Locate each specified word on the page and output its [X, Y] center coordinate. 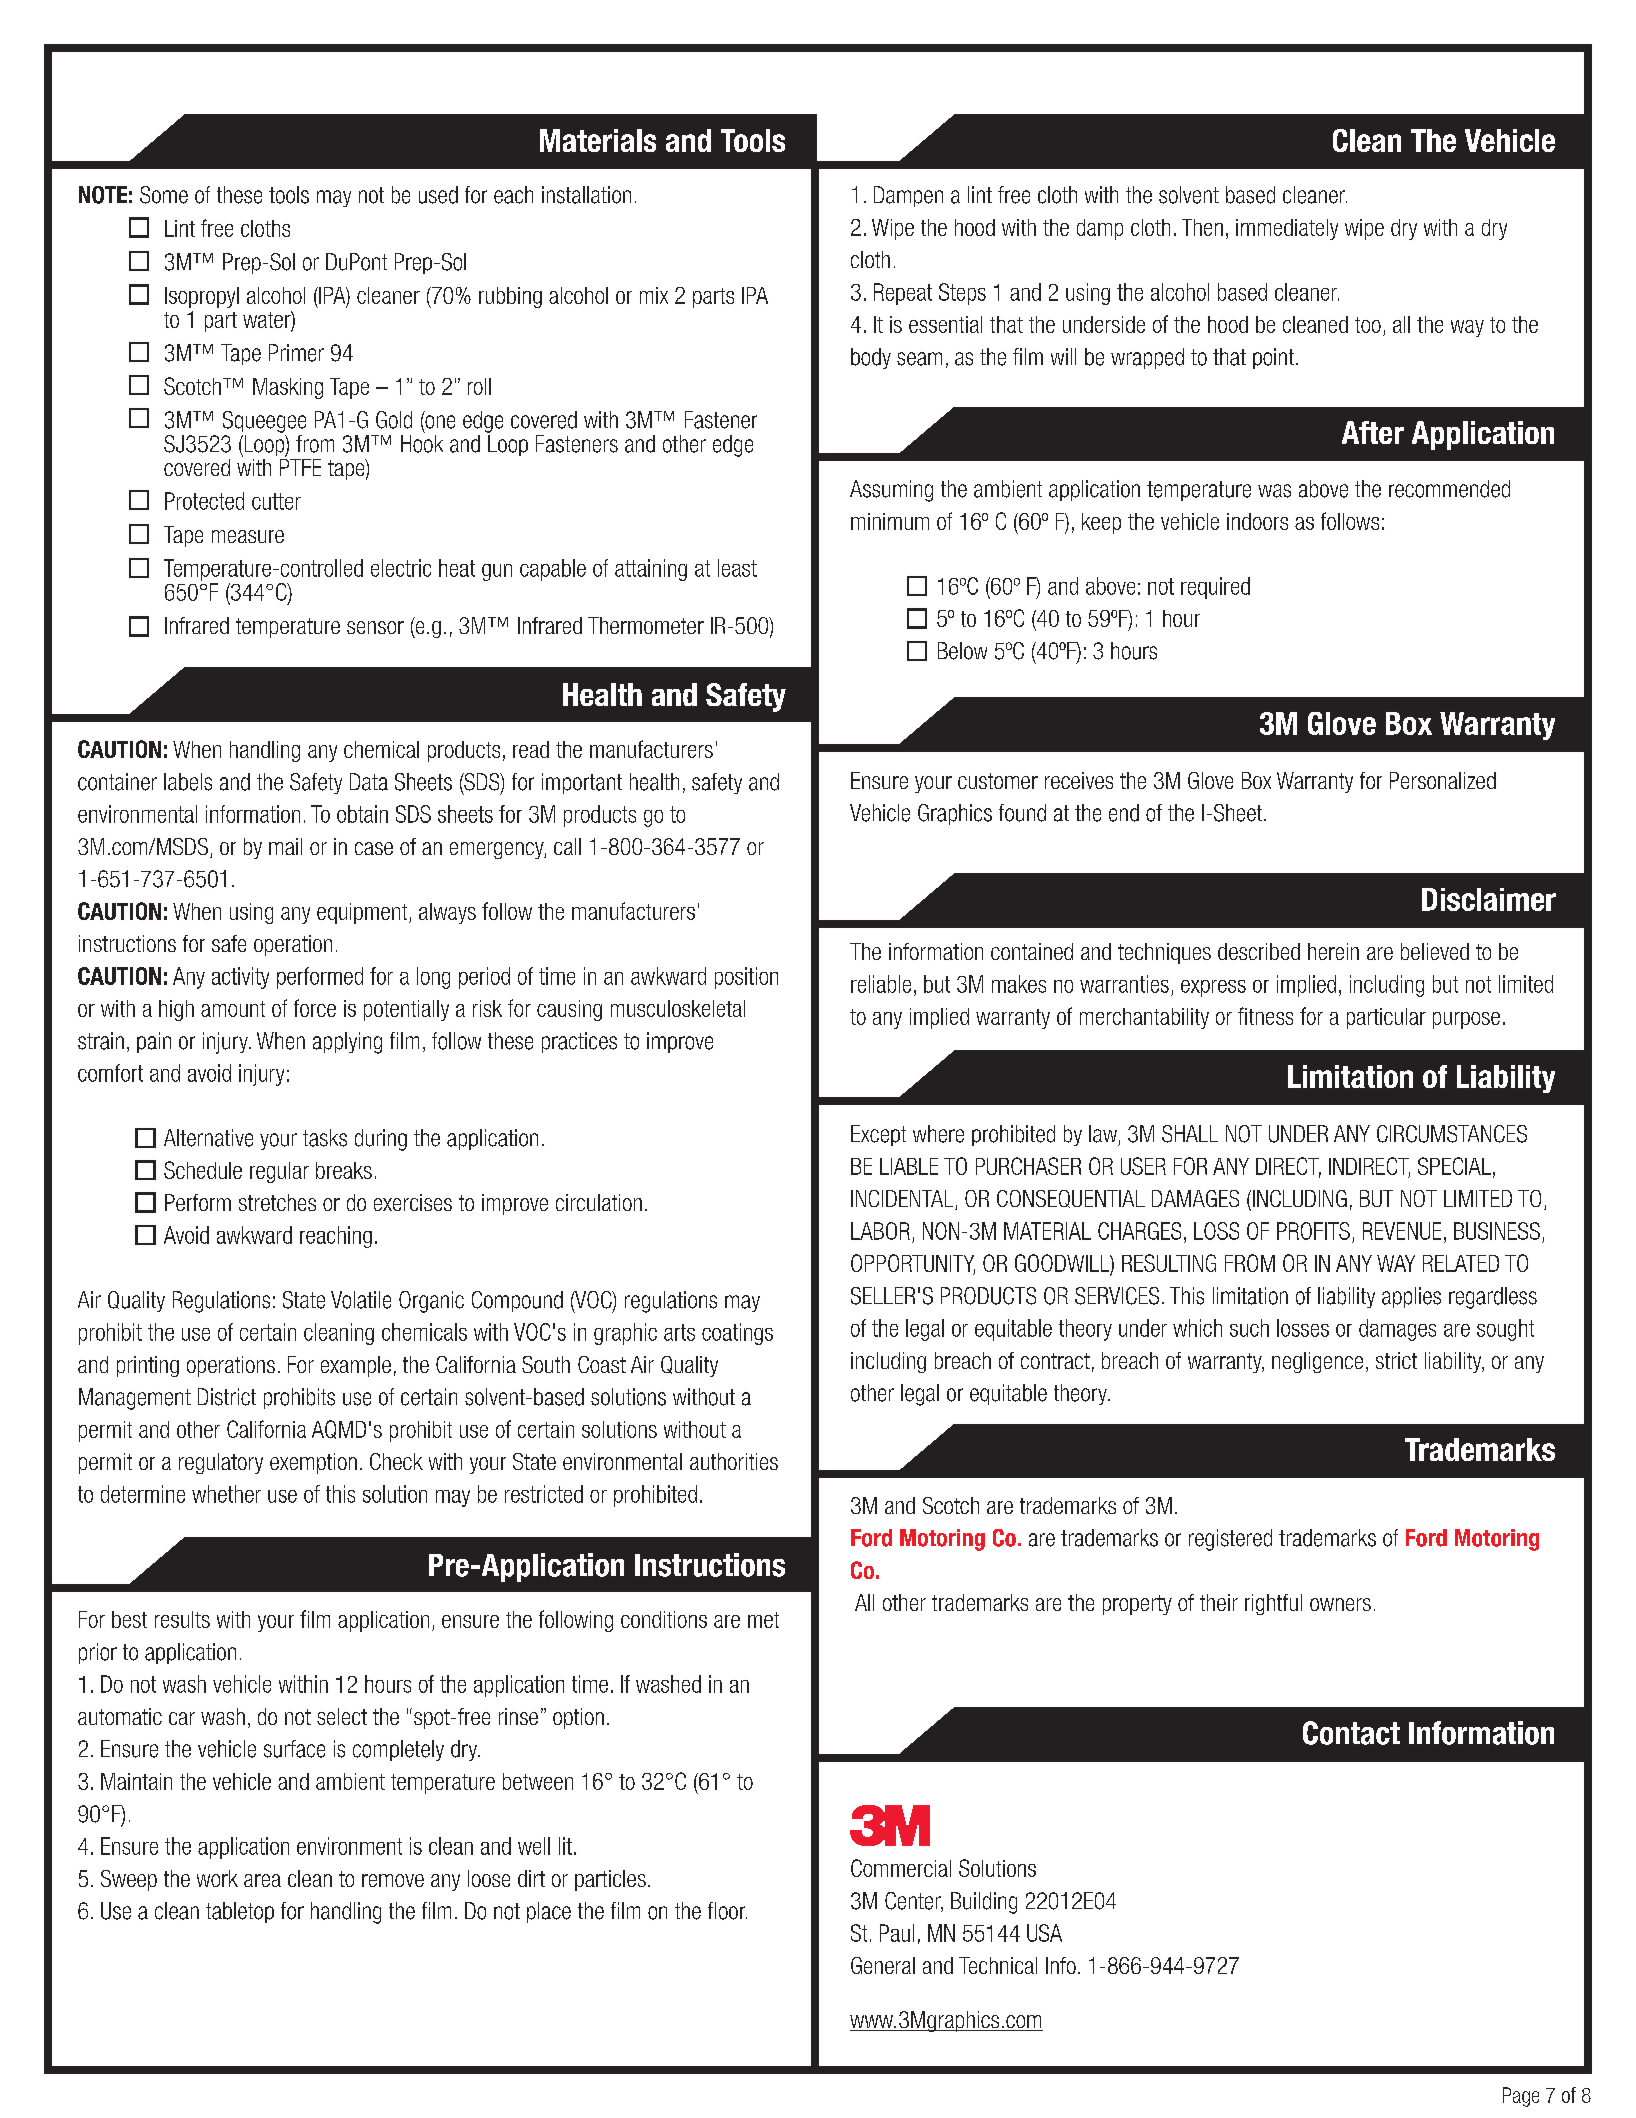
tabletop [240, 1912]
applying [347, 1043]
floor [727, 1911]
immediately [1287, 229]
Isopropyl [202, 297]
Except [878, 1135]
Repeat [903, 294]
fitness [1265, 1016]
